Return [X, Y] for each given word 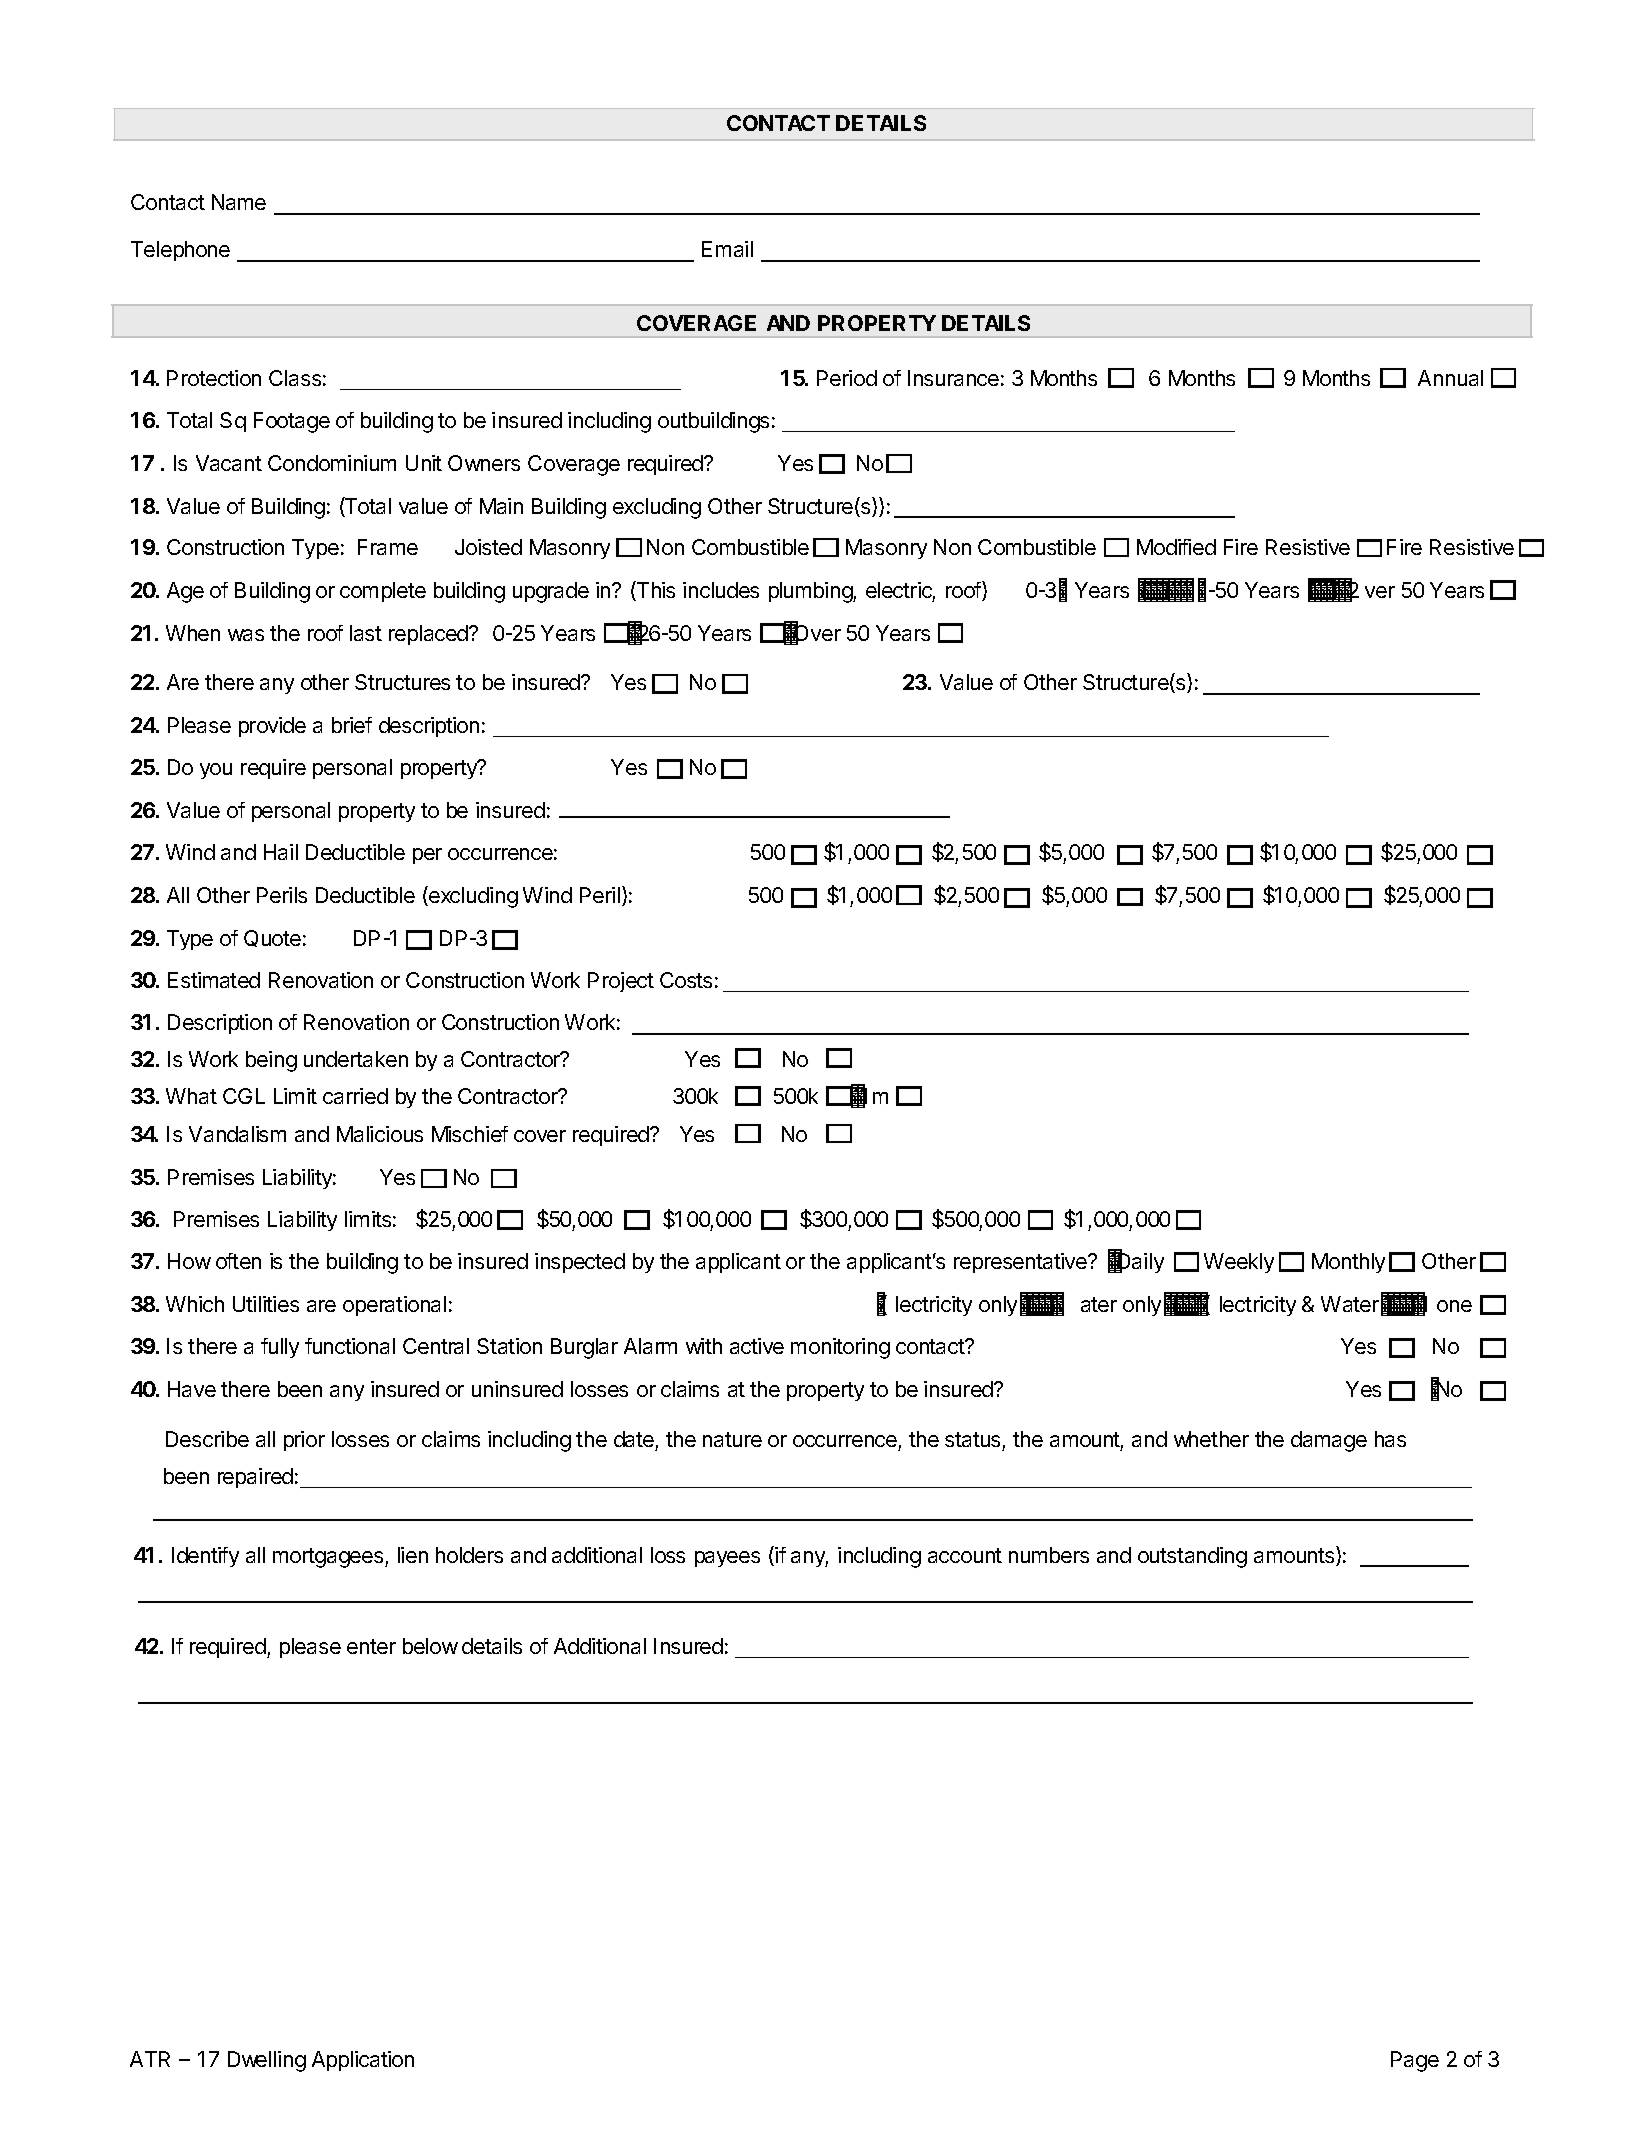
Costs [686, 980]
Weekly [1239, 1263]
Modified [1176, 547]
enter [371, 1646]
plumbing [811, 592]
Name [239, 202]
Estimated [214, 980]
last [366, 633]
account [965, 1555]
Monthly [1348, 1263]
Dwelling [267, 2061]
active [757, 1346]
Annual [1450, 378]
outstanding [1192, 1557]
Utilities [266, 1304]
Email [727, 249]
